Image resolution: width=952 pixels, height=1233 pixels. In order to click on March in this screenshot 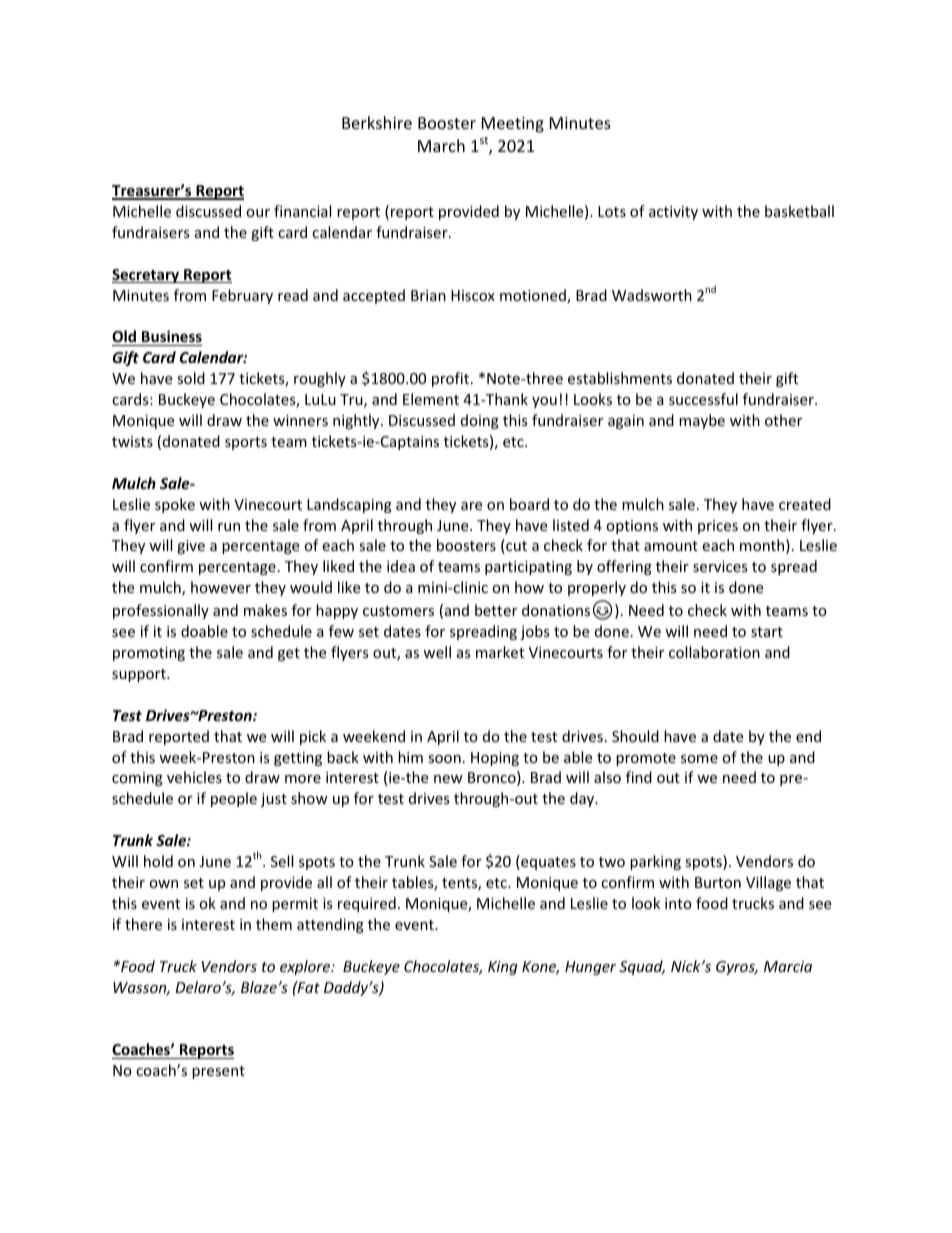, I will do `click(441, 145)`.
